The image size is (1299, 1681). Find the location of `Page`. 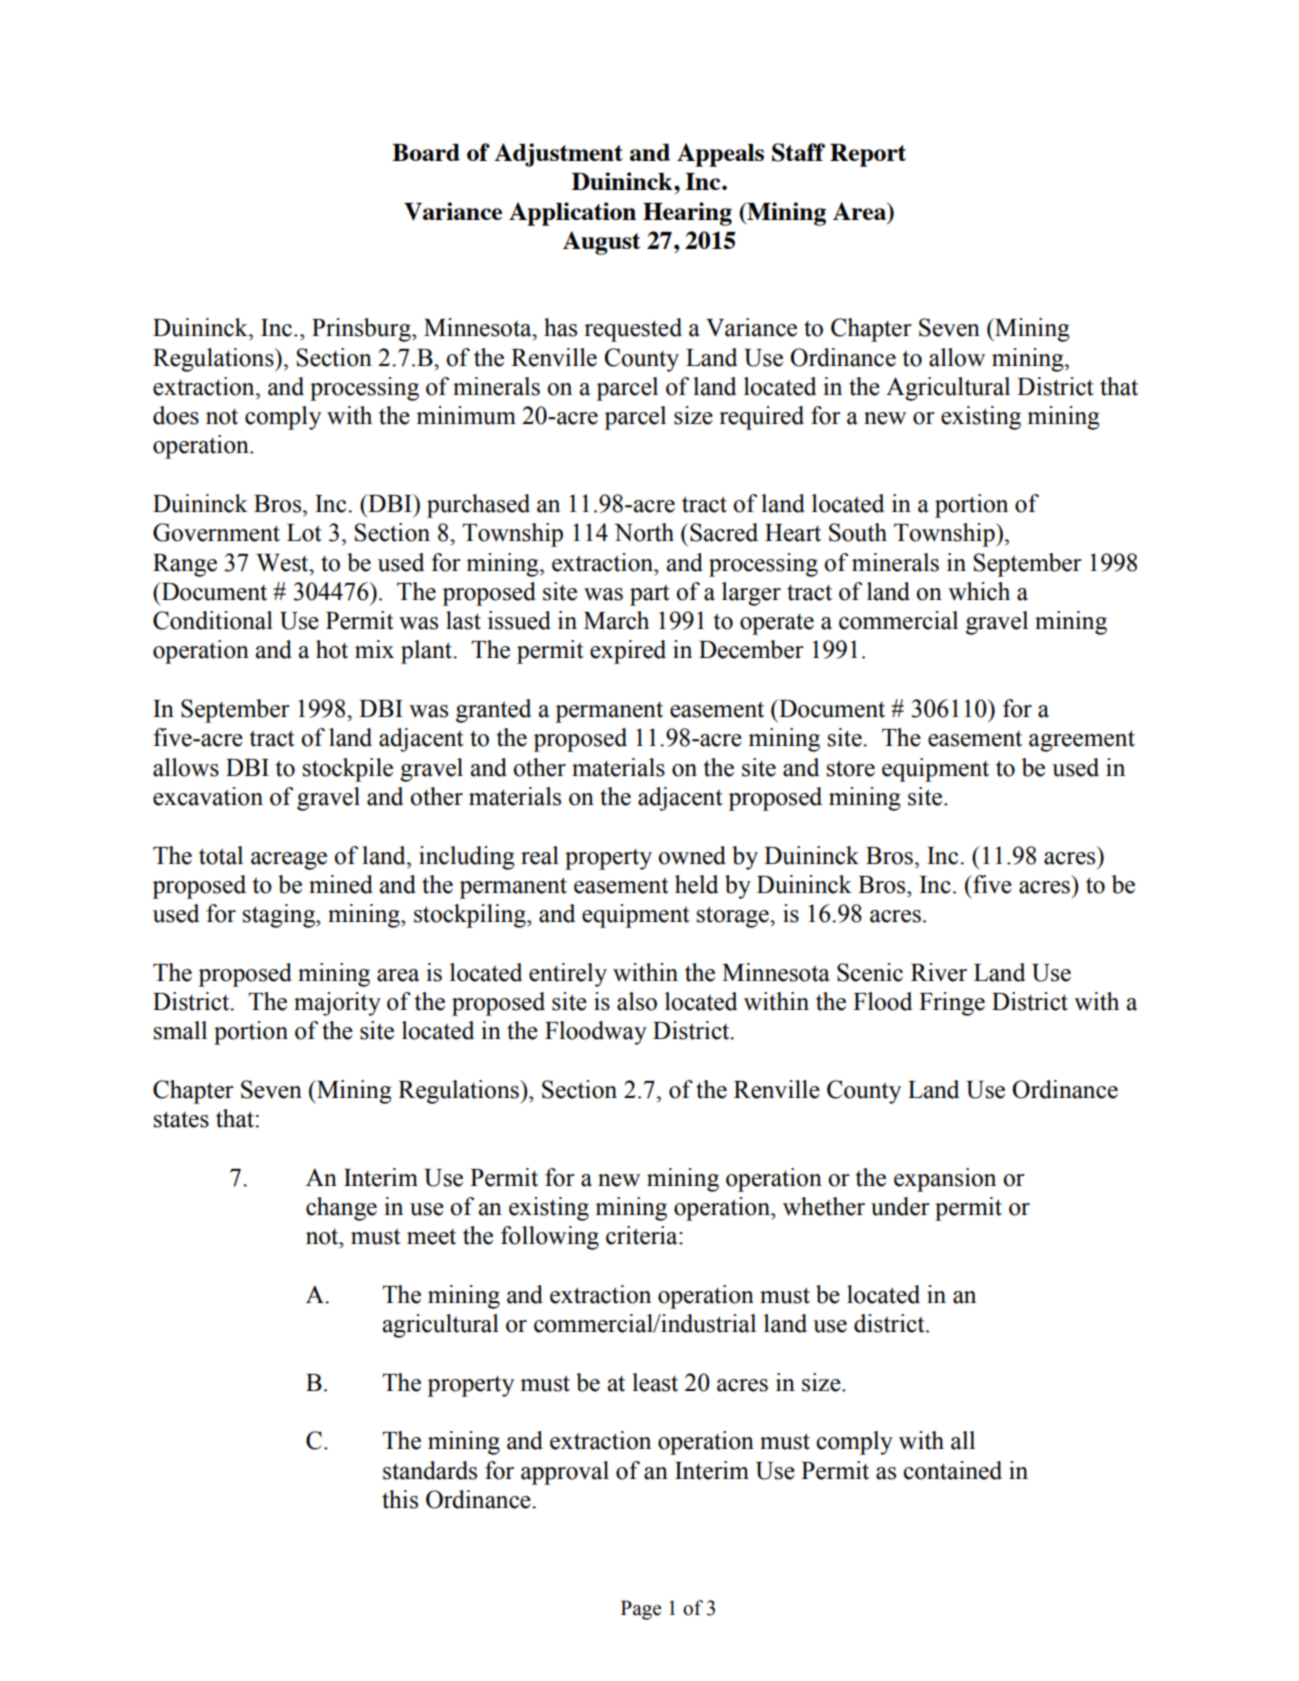

Page is located at coordinates (641, 1610).
